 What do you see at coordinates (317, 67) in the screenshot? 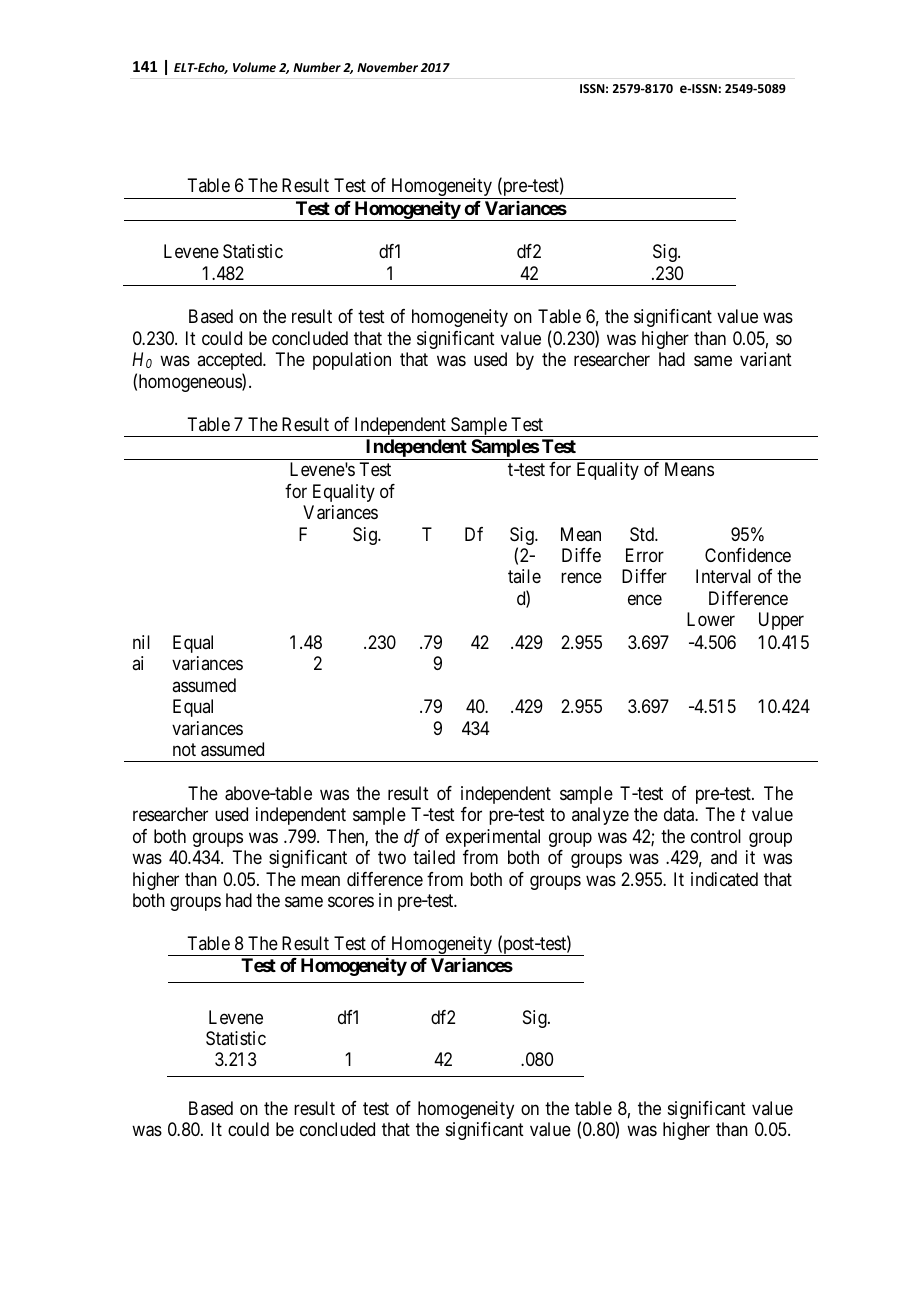
I see `Number` at bounding box center [317, 67].
